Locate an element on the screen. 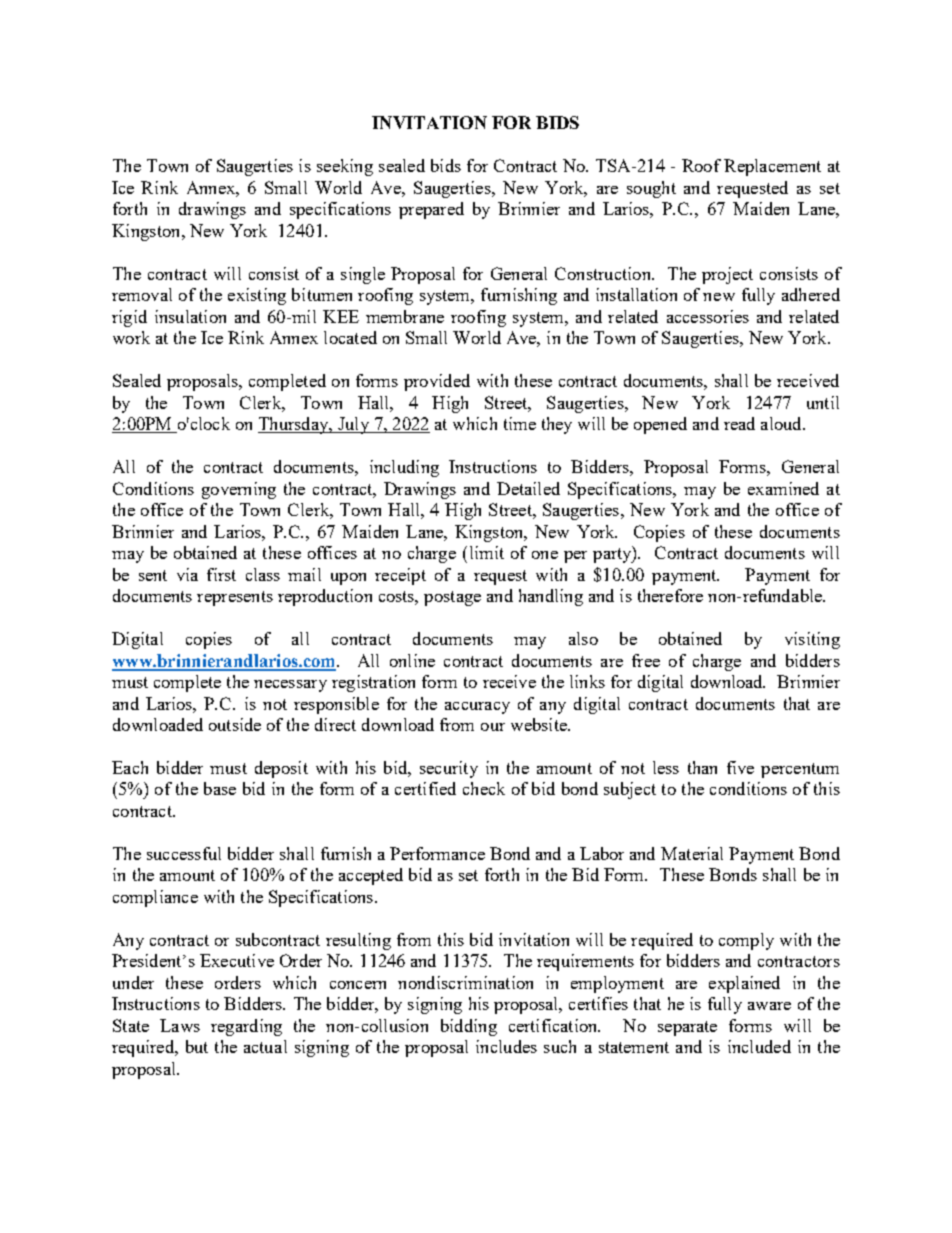 The width and height of the screenshot is (952, 1233). read is located at coordinates (739, 423).
